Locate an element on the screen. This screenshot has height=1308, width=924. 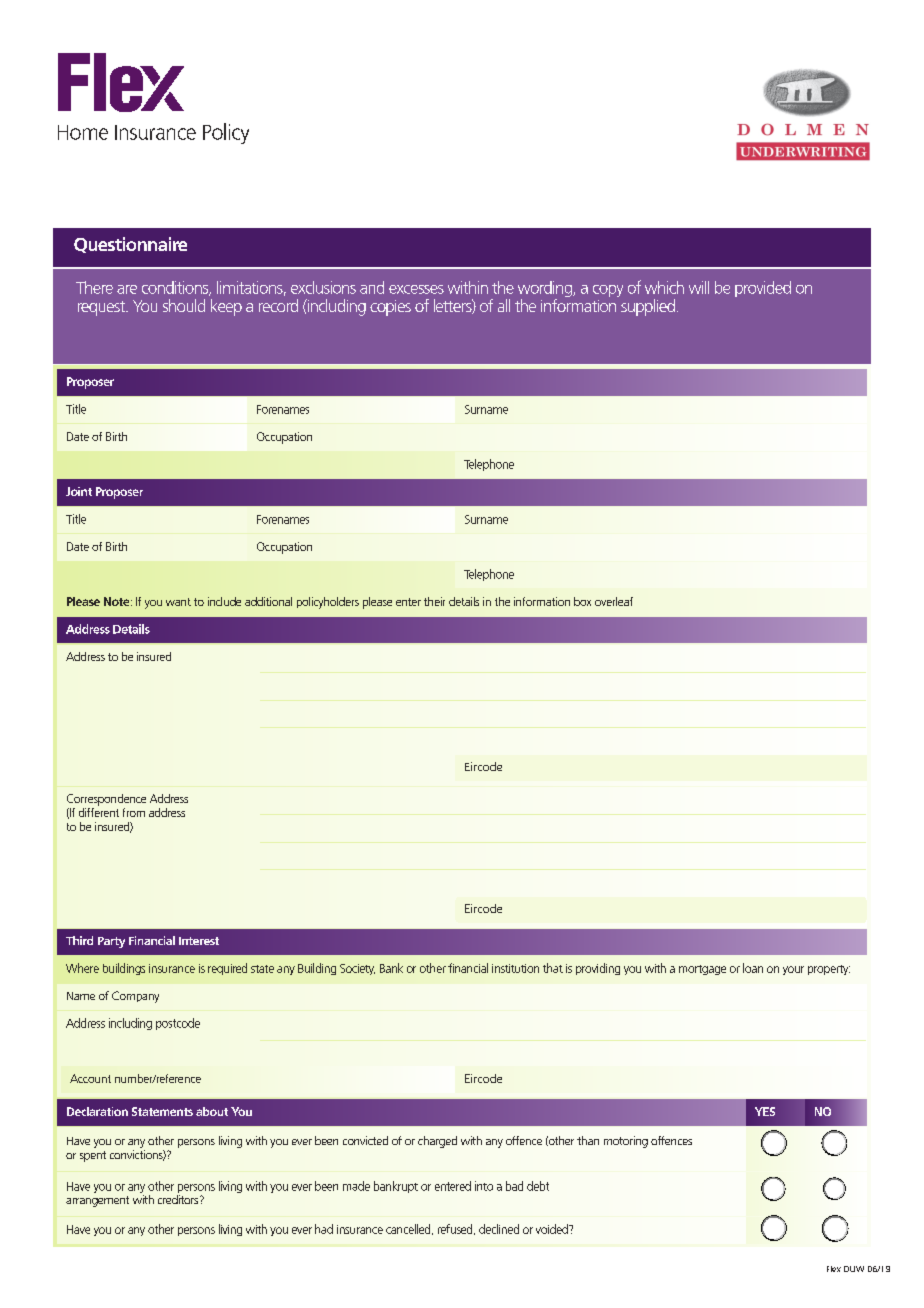
refused is located at coordinates (456, 1229).
